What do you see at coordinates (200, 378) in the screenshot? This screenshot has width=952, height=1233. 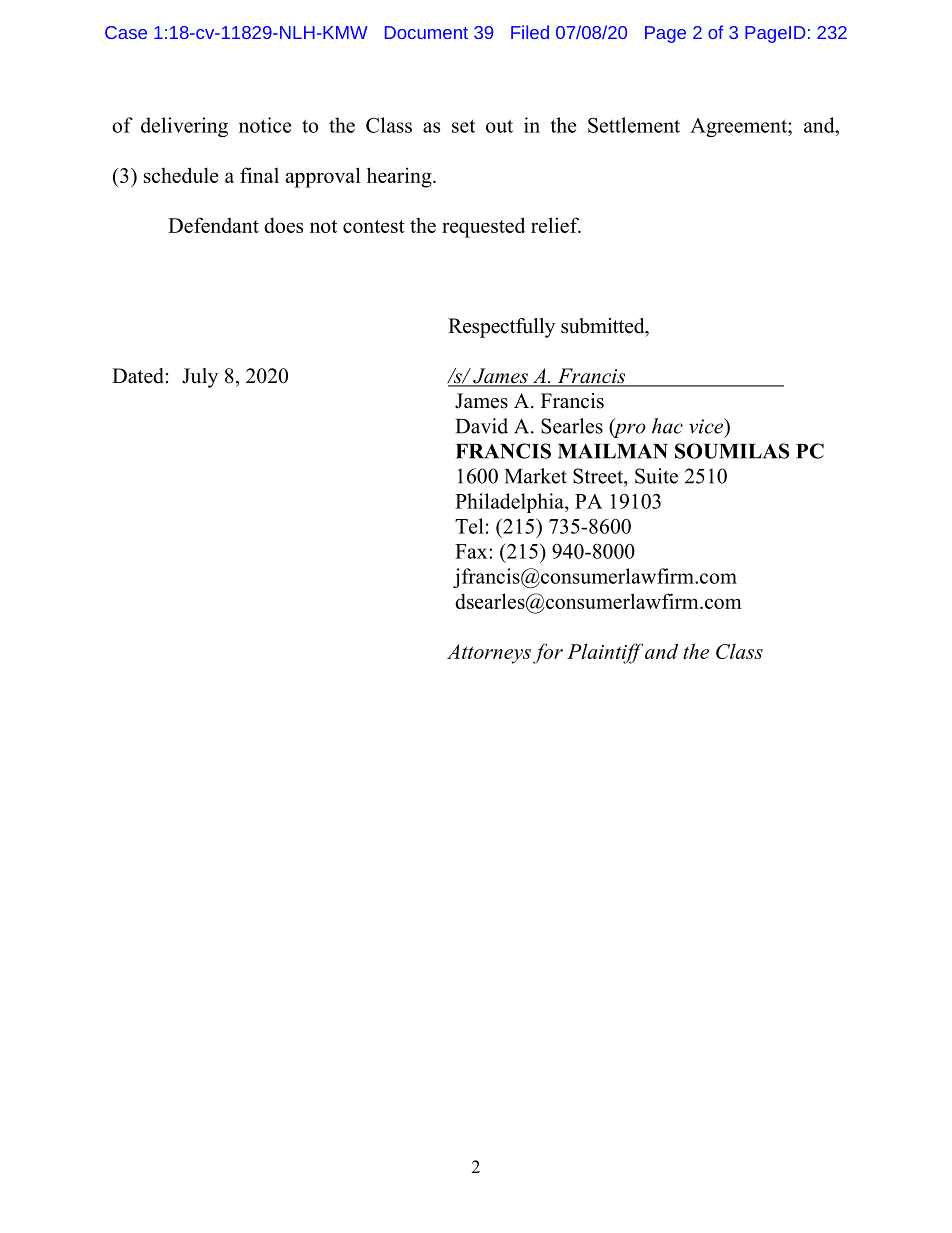 I see `July` at bounding box center [200, 378].
